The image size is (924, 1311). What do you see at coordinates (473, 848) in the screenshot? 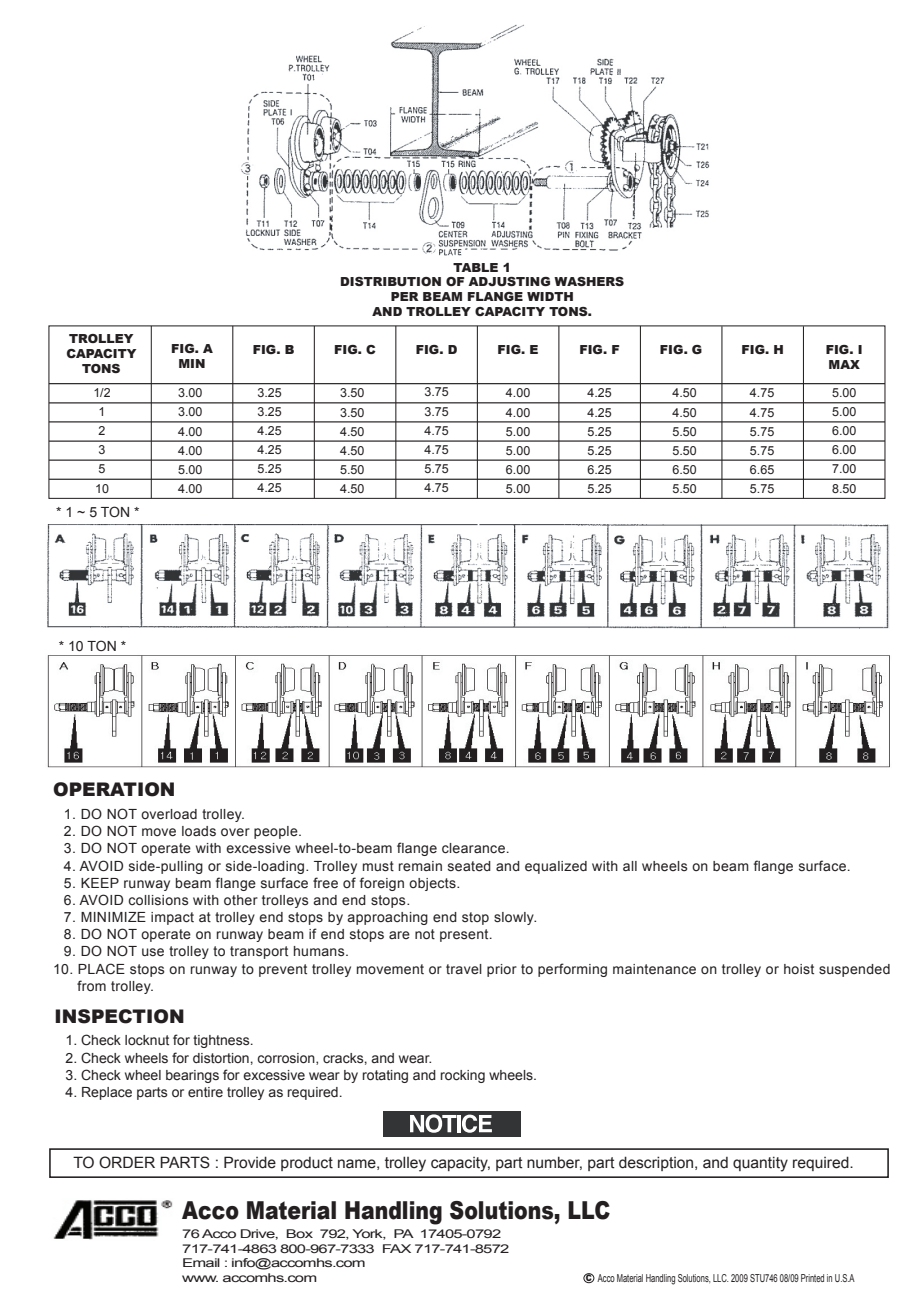
I see `clearance` at bounding box center [473, 848].
